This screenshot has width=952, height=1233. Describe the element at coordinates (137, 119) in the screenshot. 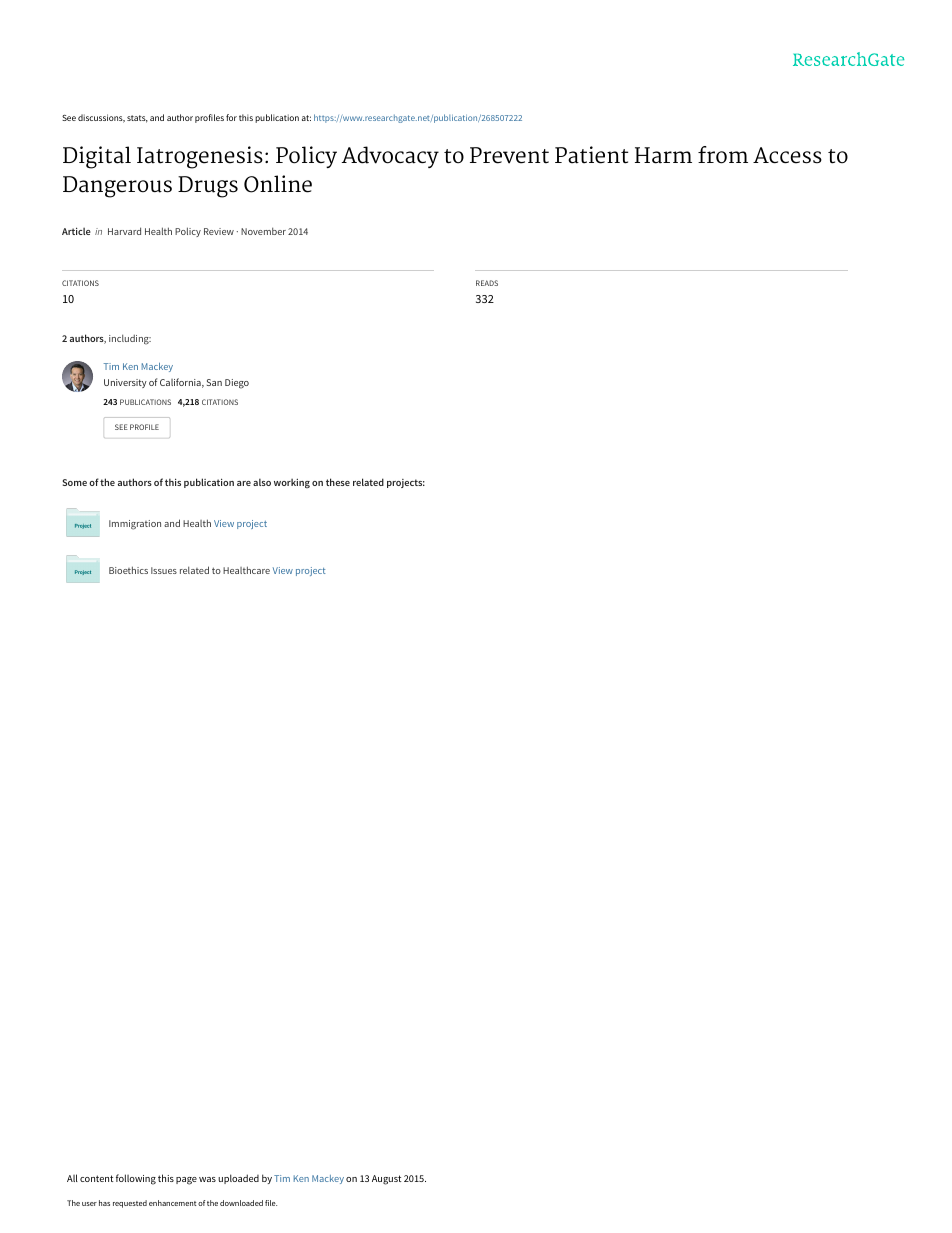

I see `stats` at that location.
